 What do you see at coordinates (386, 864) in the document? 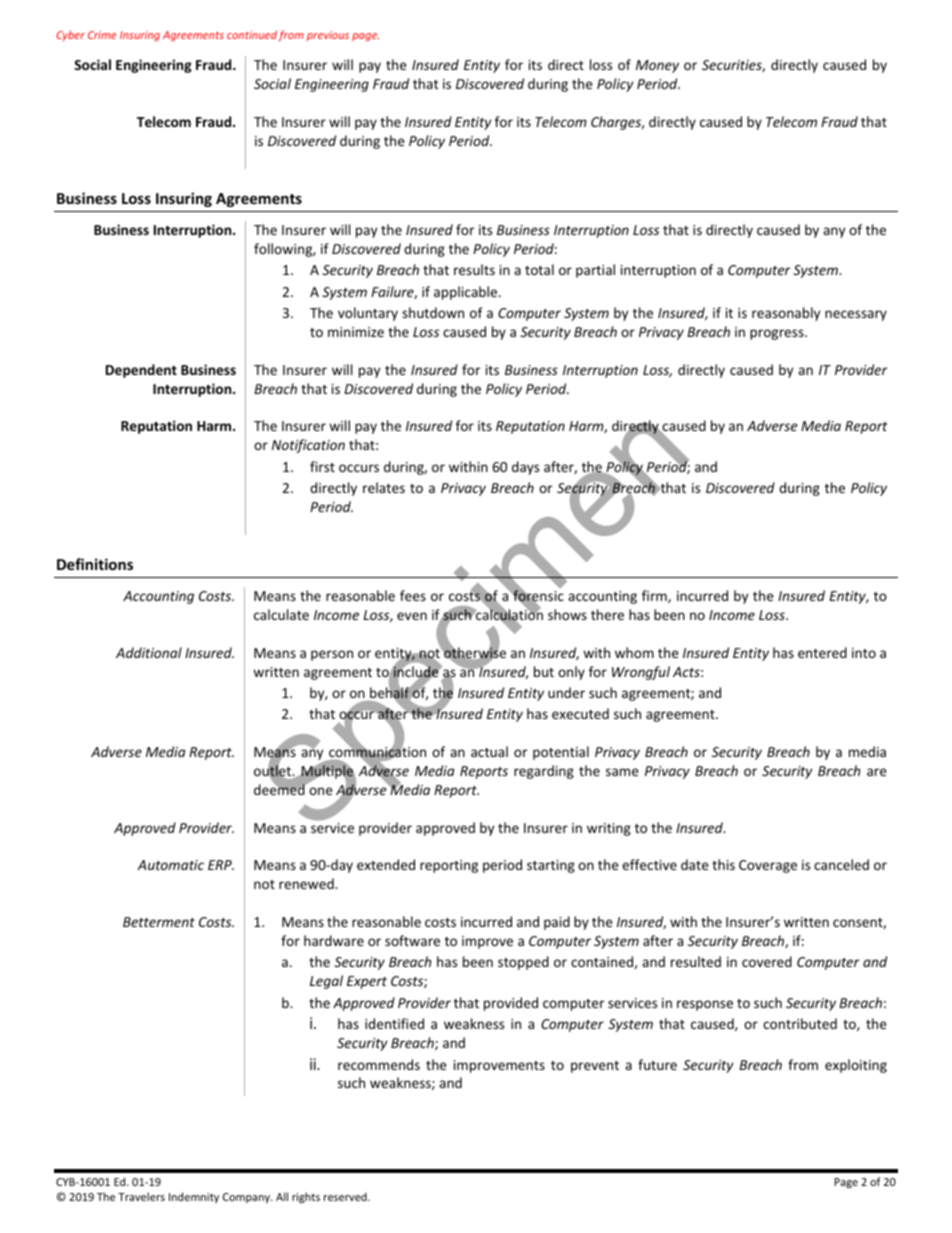
I see `extended` at bounding box center [386, 864].
